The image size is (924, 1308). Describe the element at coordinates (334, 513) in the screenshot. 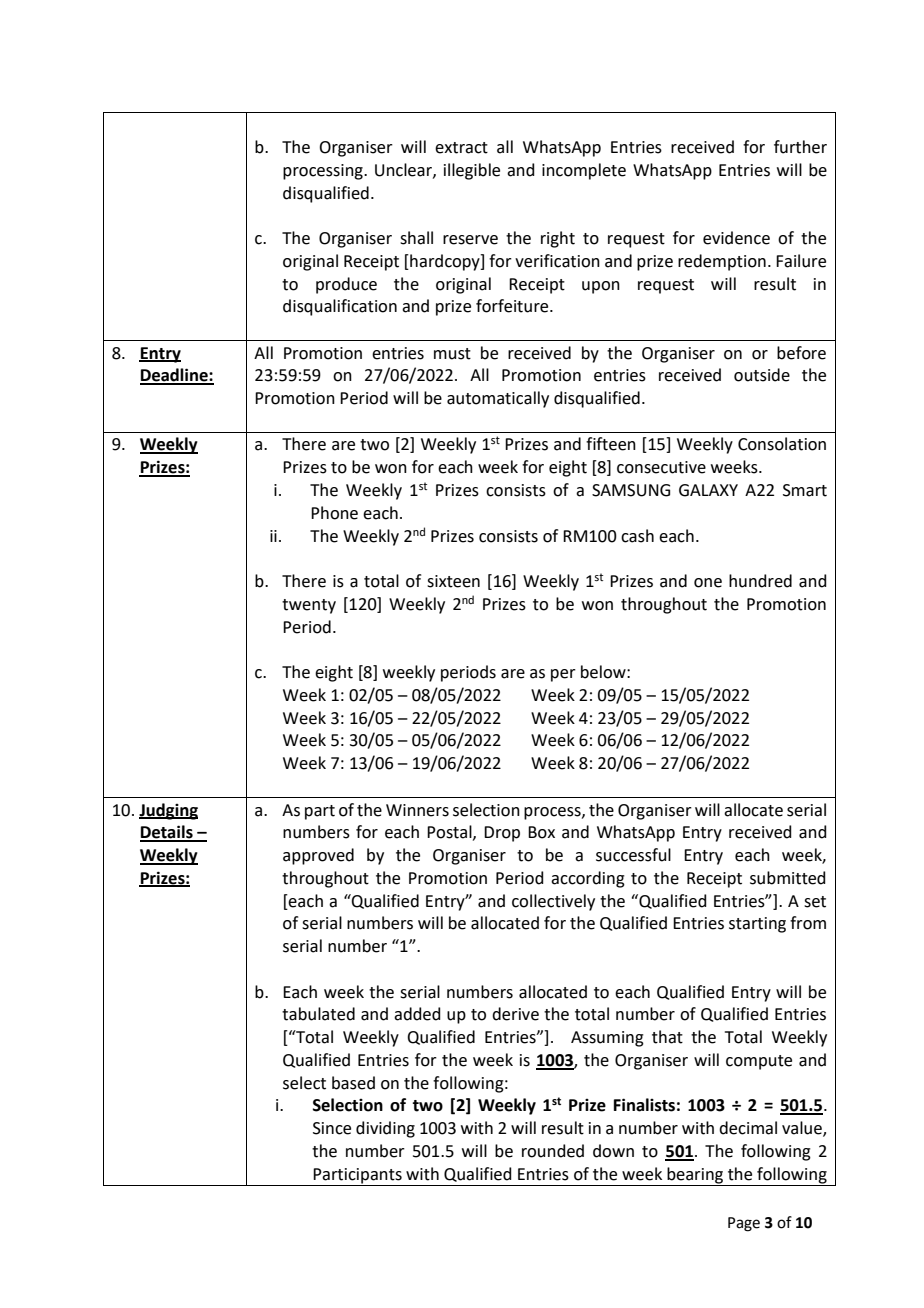

I see `Phone` at that location.
